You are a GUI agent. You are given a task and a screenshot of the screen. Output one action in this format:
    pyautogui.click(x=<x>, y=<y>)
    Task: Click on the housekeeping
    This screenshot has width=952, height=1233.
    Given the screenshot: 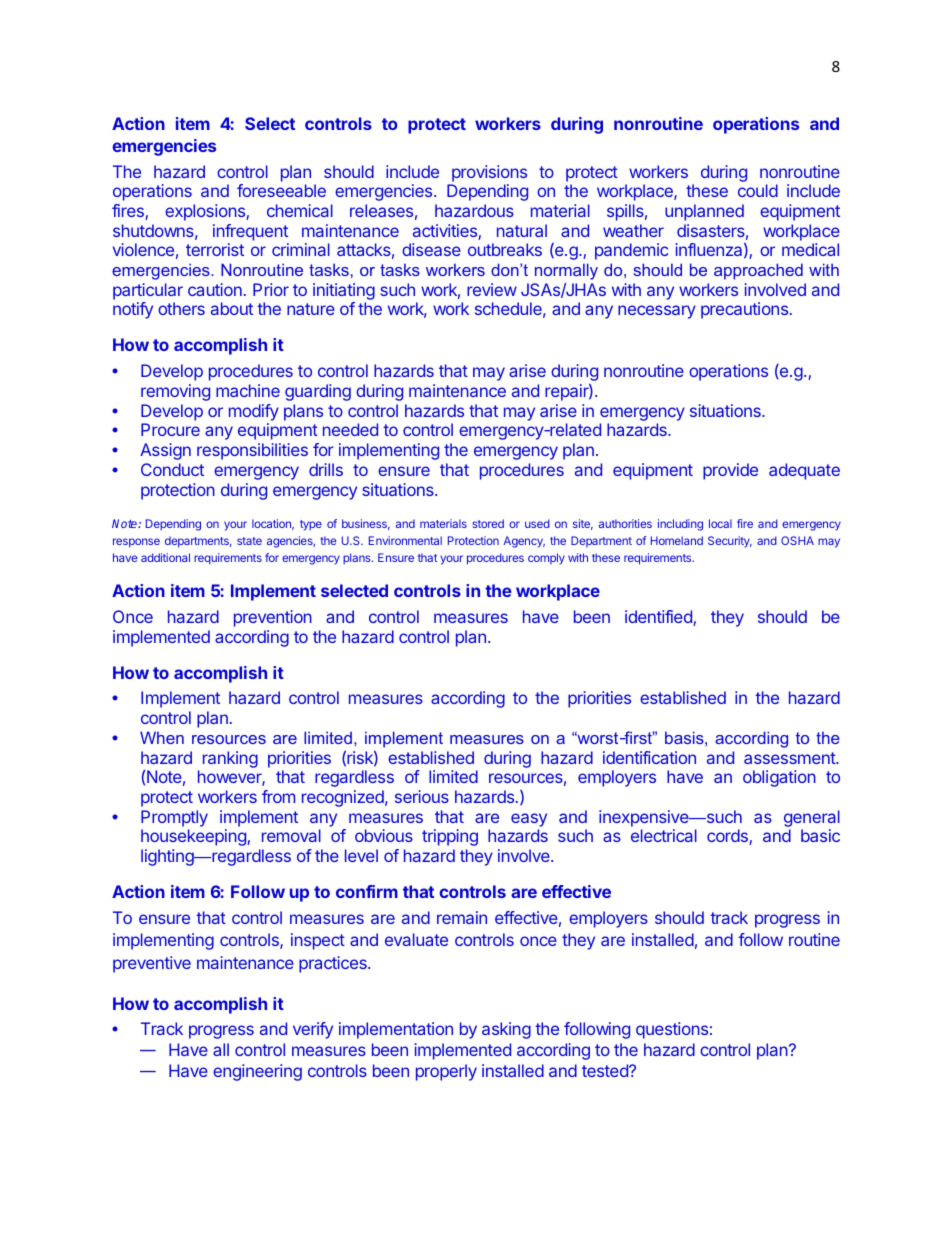 What is the action you would take?
    pyautogui.click(x=194, y=837)
